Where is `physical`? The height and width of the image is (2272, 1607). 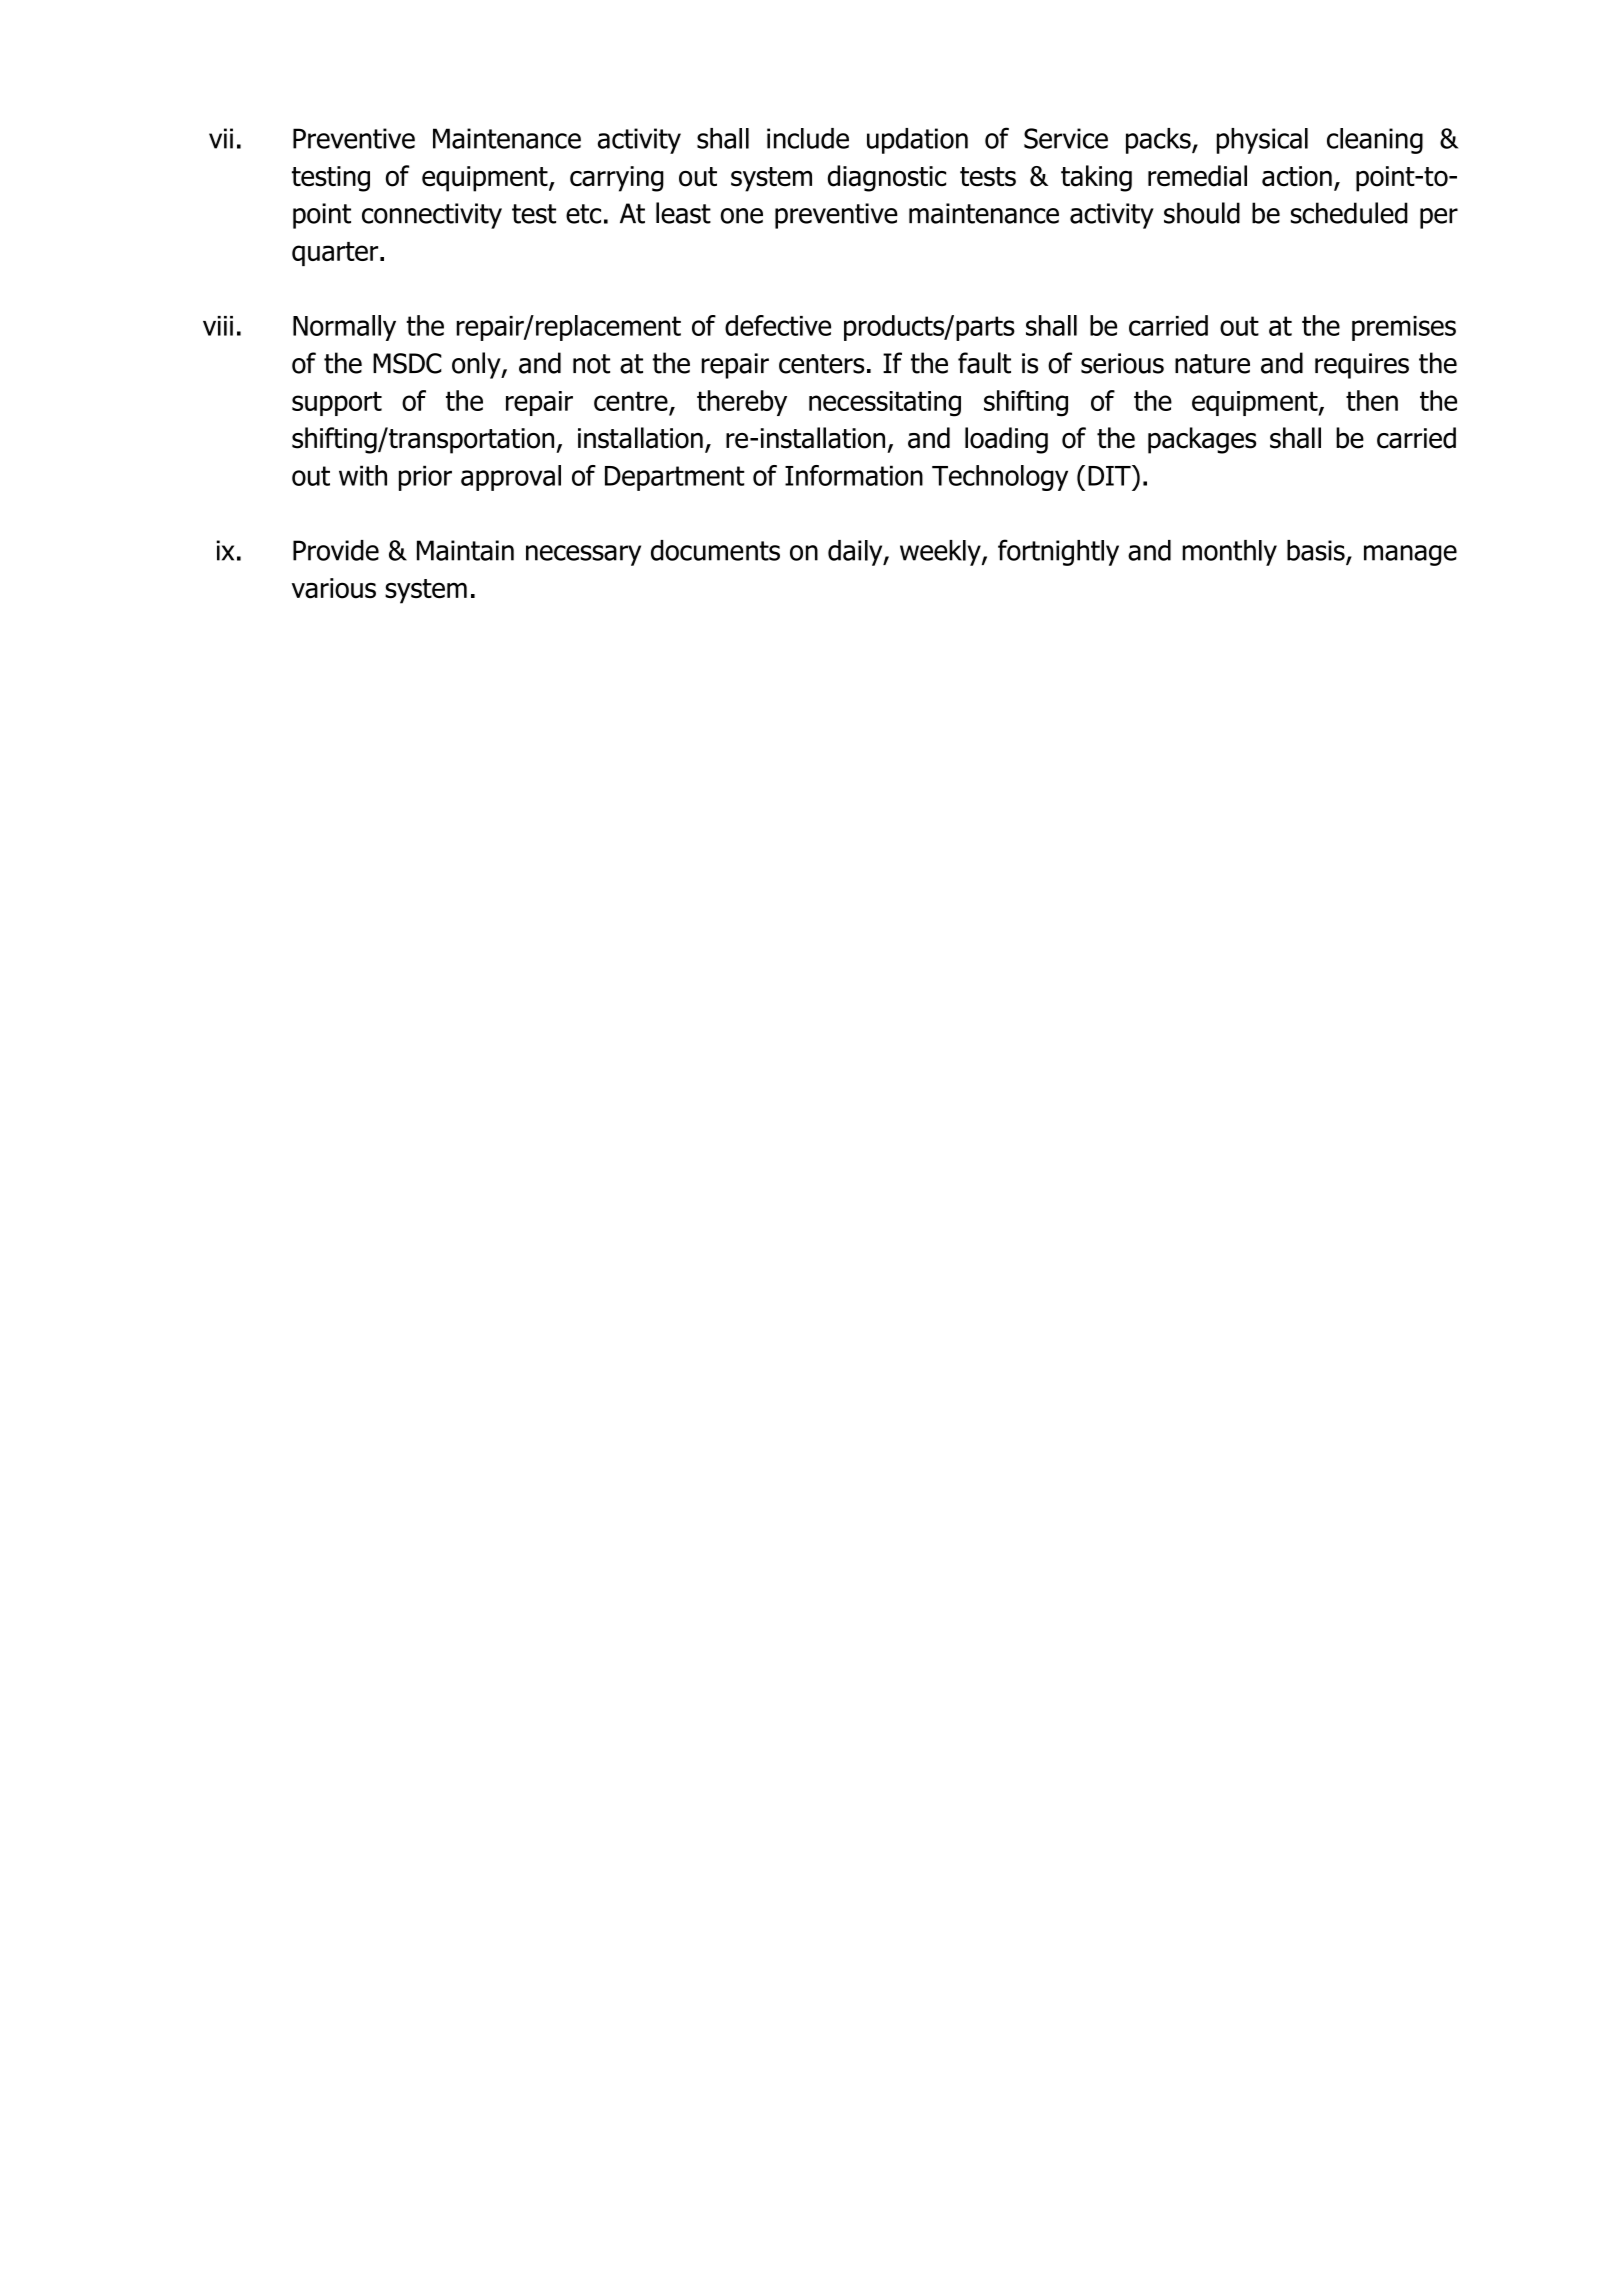
physical is located at coordinates (1262, 141).
